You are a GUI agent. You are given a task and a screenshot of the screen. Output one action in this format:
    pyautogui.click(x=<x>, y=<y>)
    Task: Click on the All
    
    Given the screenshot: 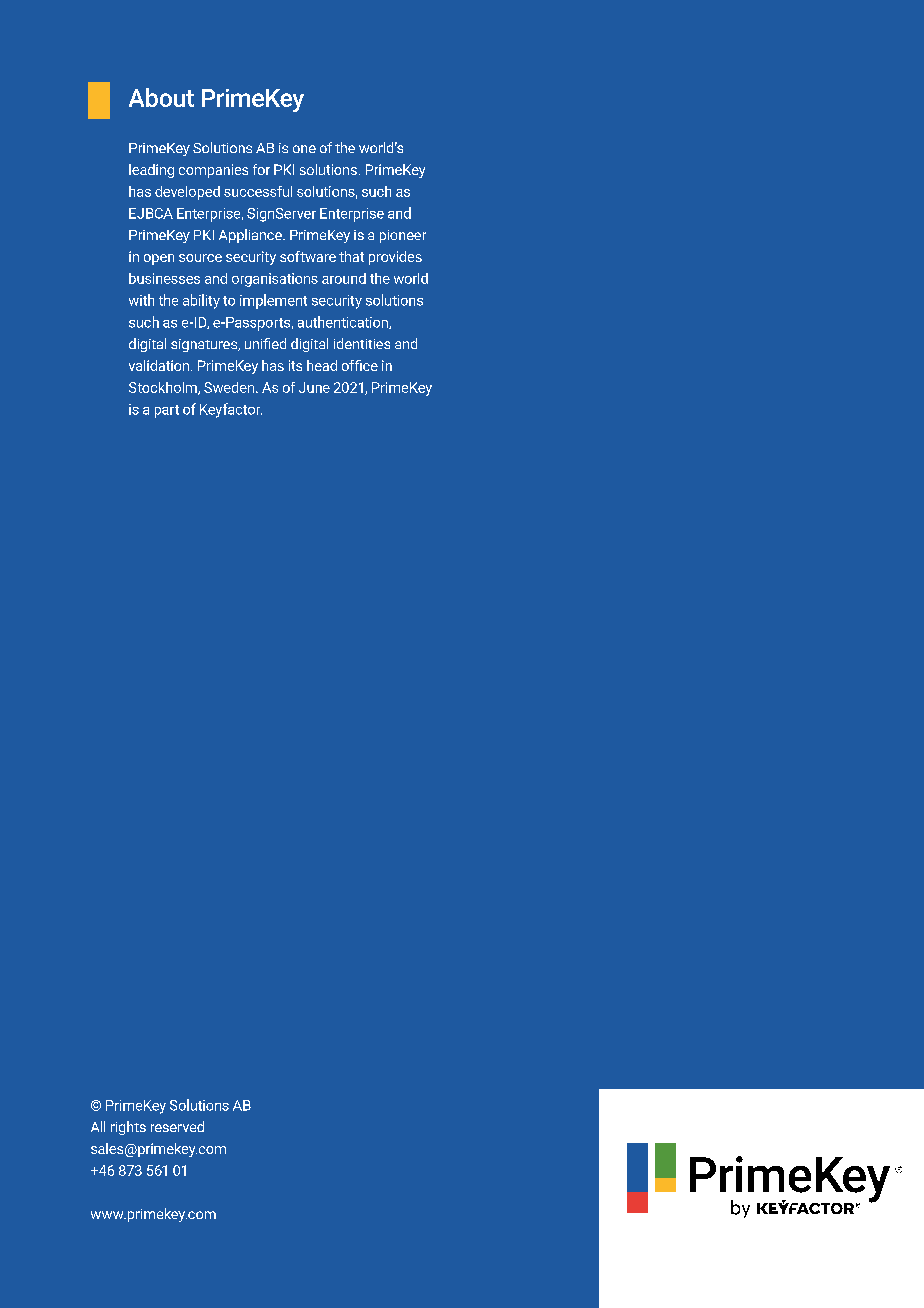 What is the action you would take?
    pyautogui.click(x=98, y=1126)
